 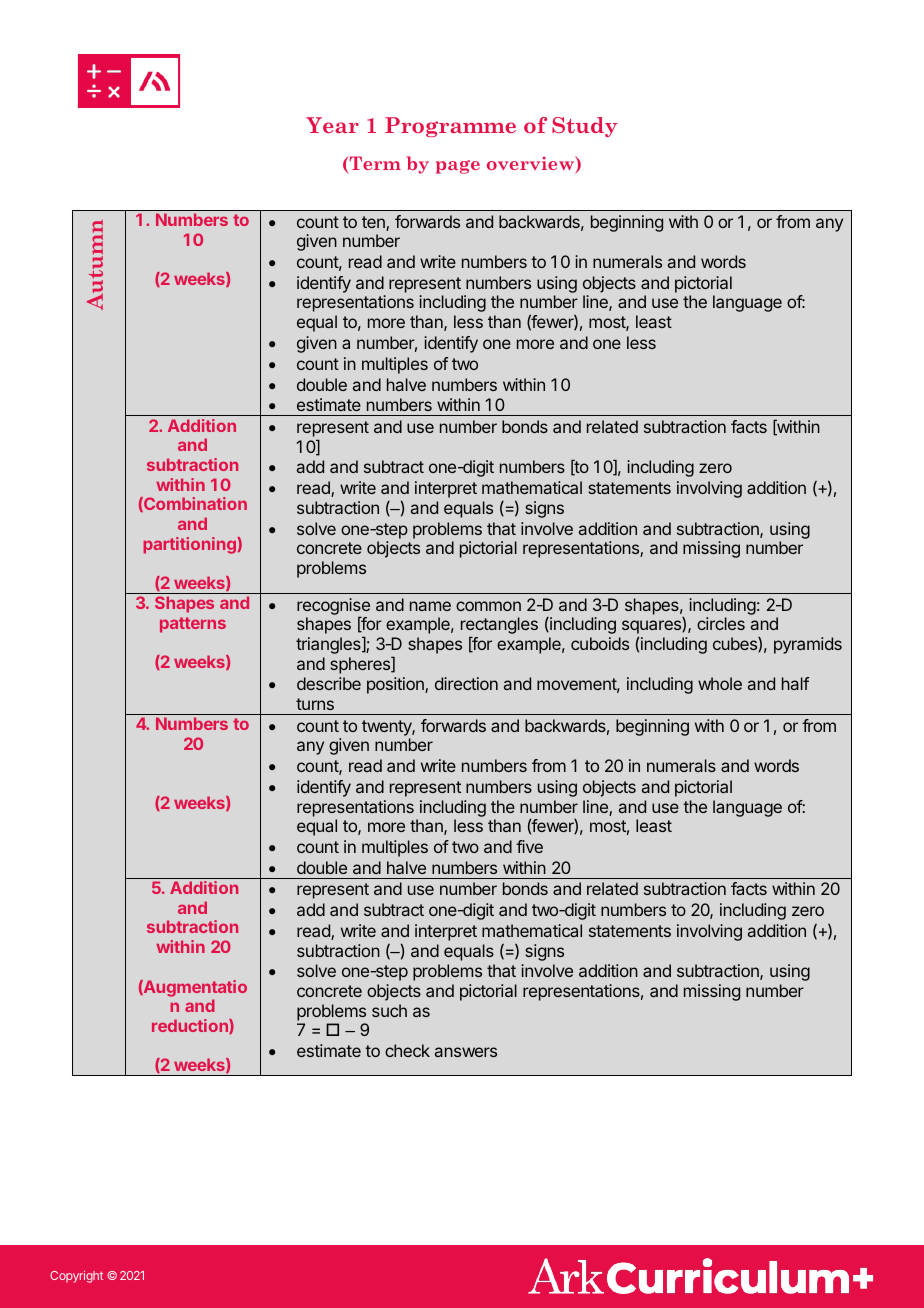 I want to click on page, so click(x=458, y=167).
